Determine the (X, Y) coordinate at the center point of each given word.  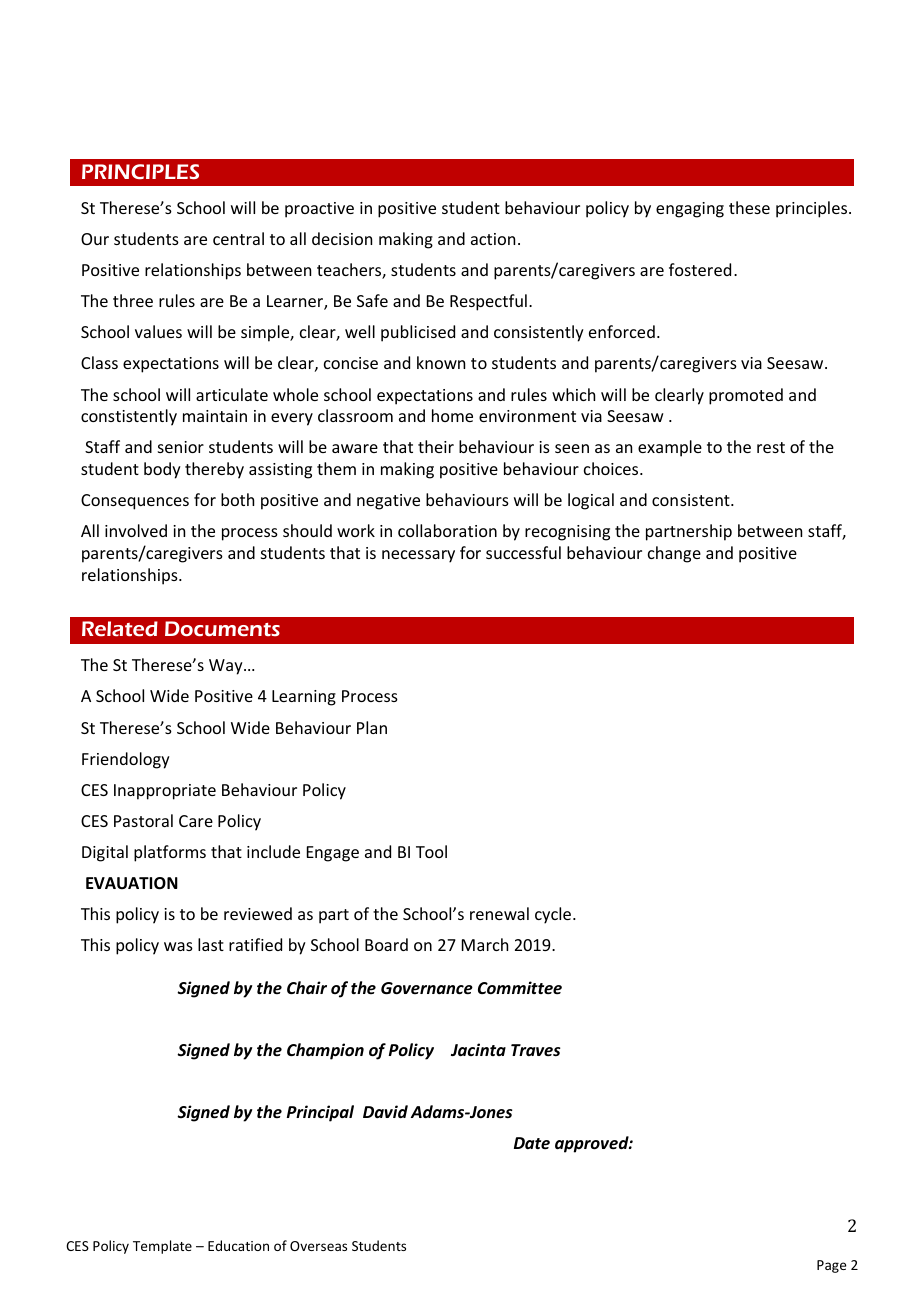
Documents (222, 628)
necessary (418, 556)
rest (771, 447)
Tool (431, 851)
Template (162, 1247)
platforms (170, 853)
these (749, 207)
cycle (554, 915)
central (238, 238)
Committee (520, 987)
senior (181, 447)
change (674, 554)
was (178, 946)
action (493, 239)
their (436, 446)
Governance (427, 988)
